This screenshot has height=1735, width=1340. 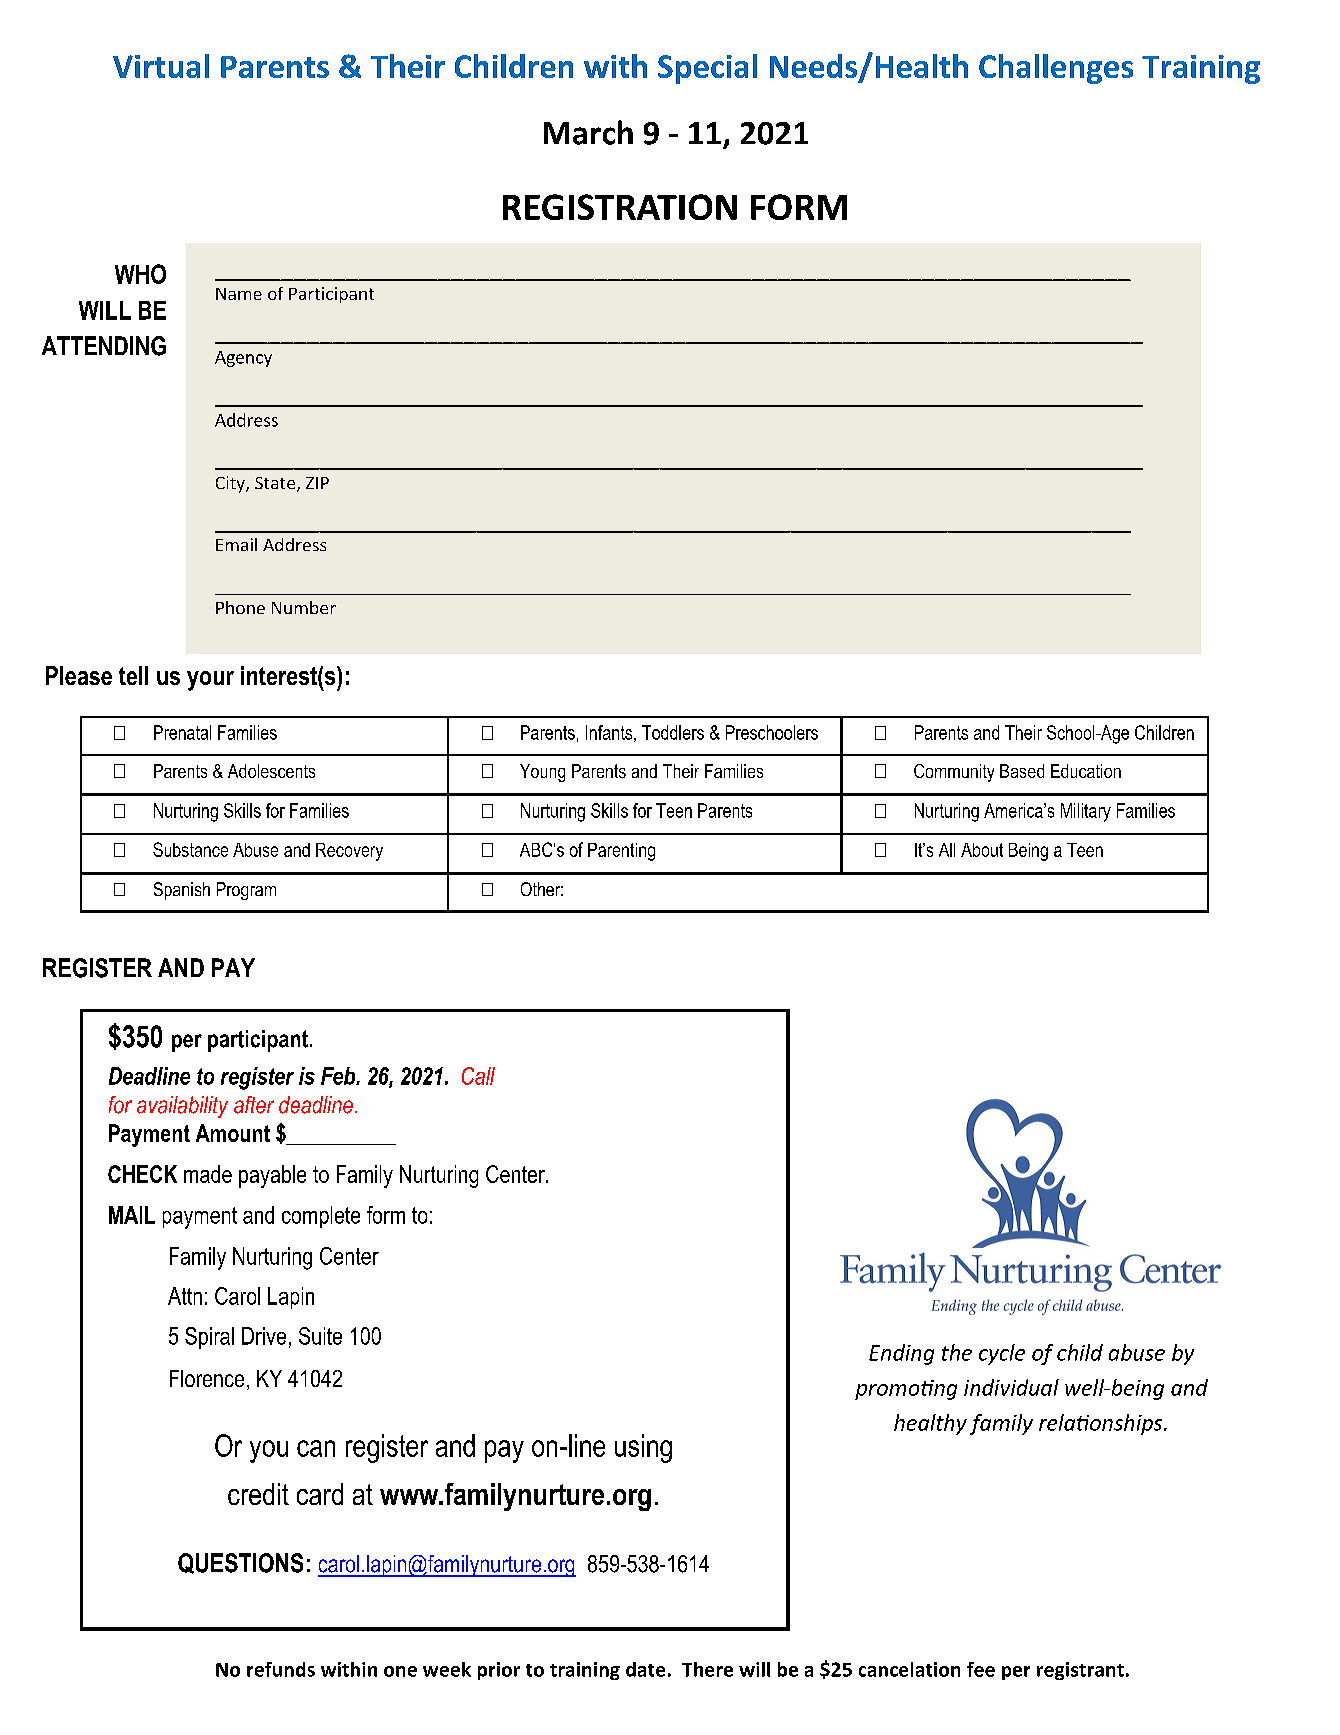 I want to click on Virtual, so click(x=161, y=66).
